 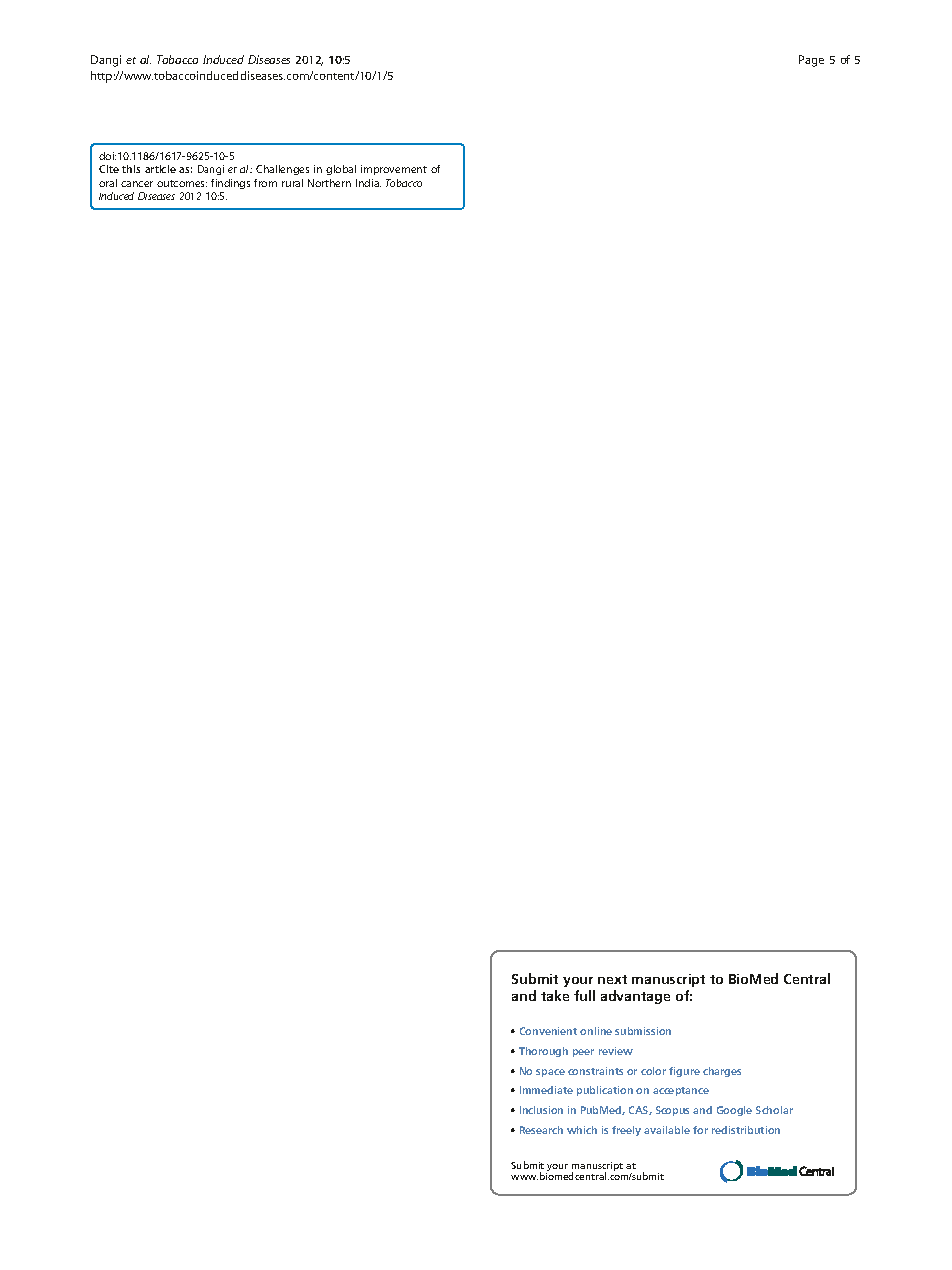 I want to click on Google, so click(x=734, y=1111).
